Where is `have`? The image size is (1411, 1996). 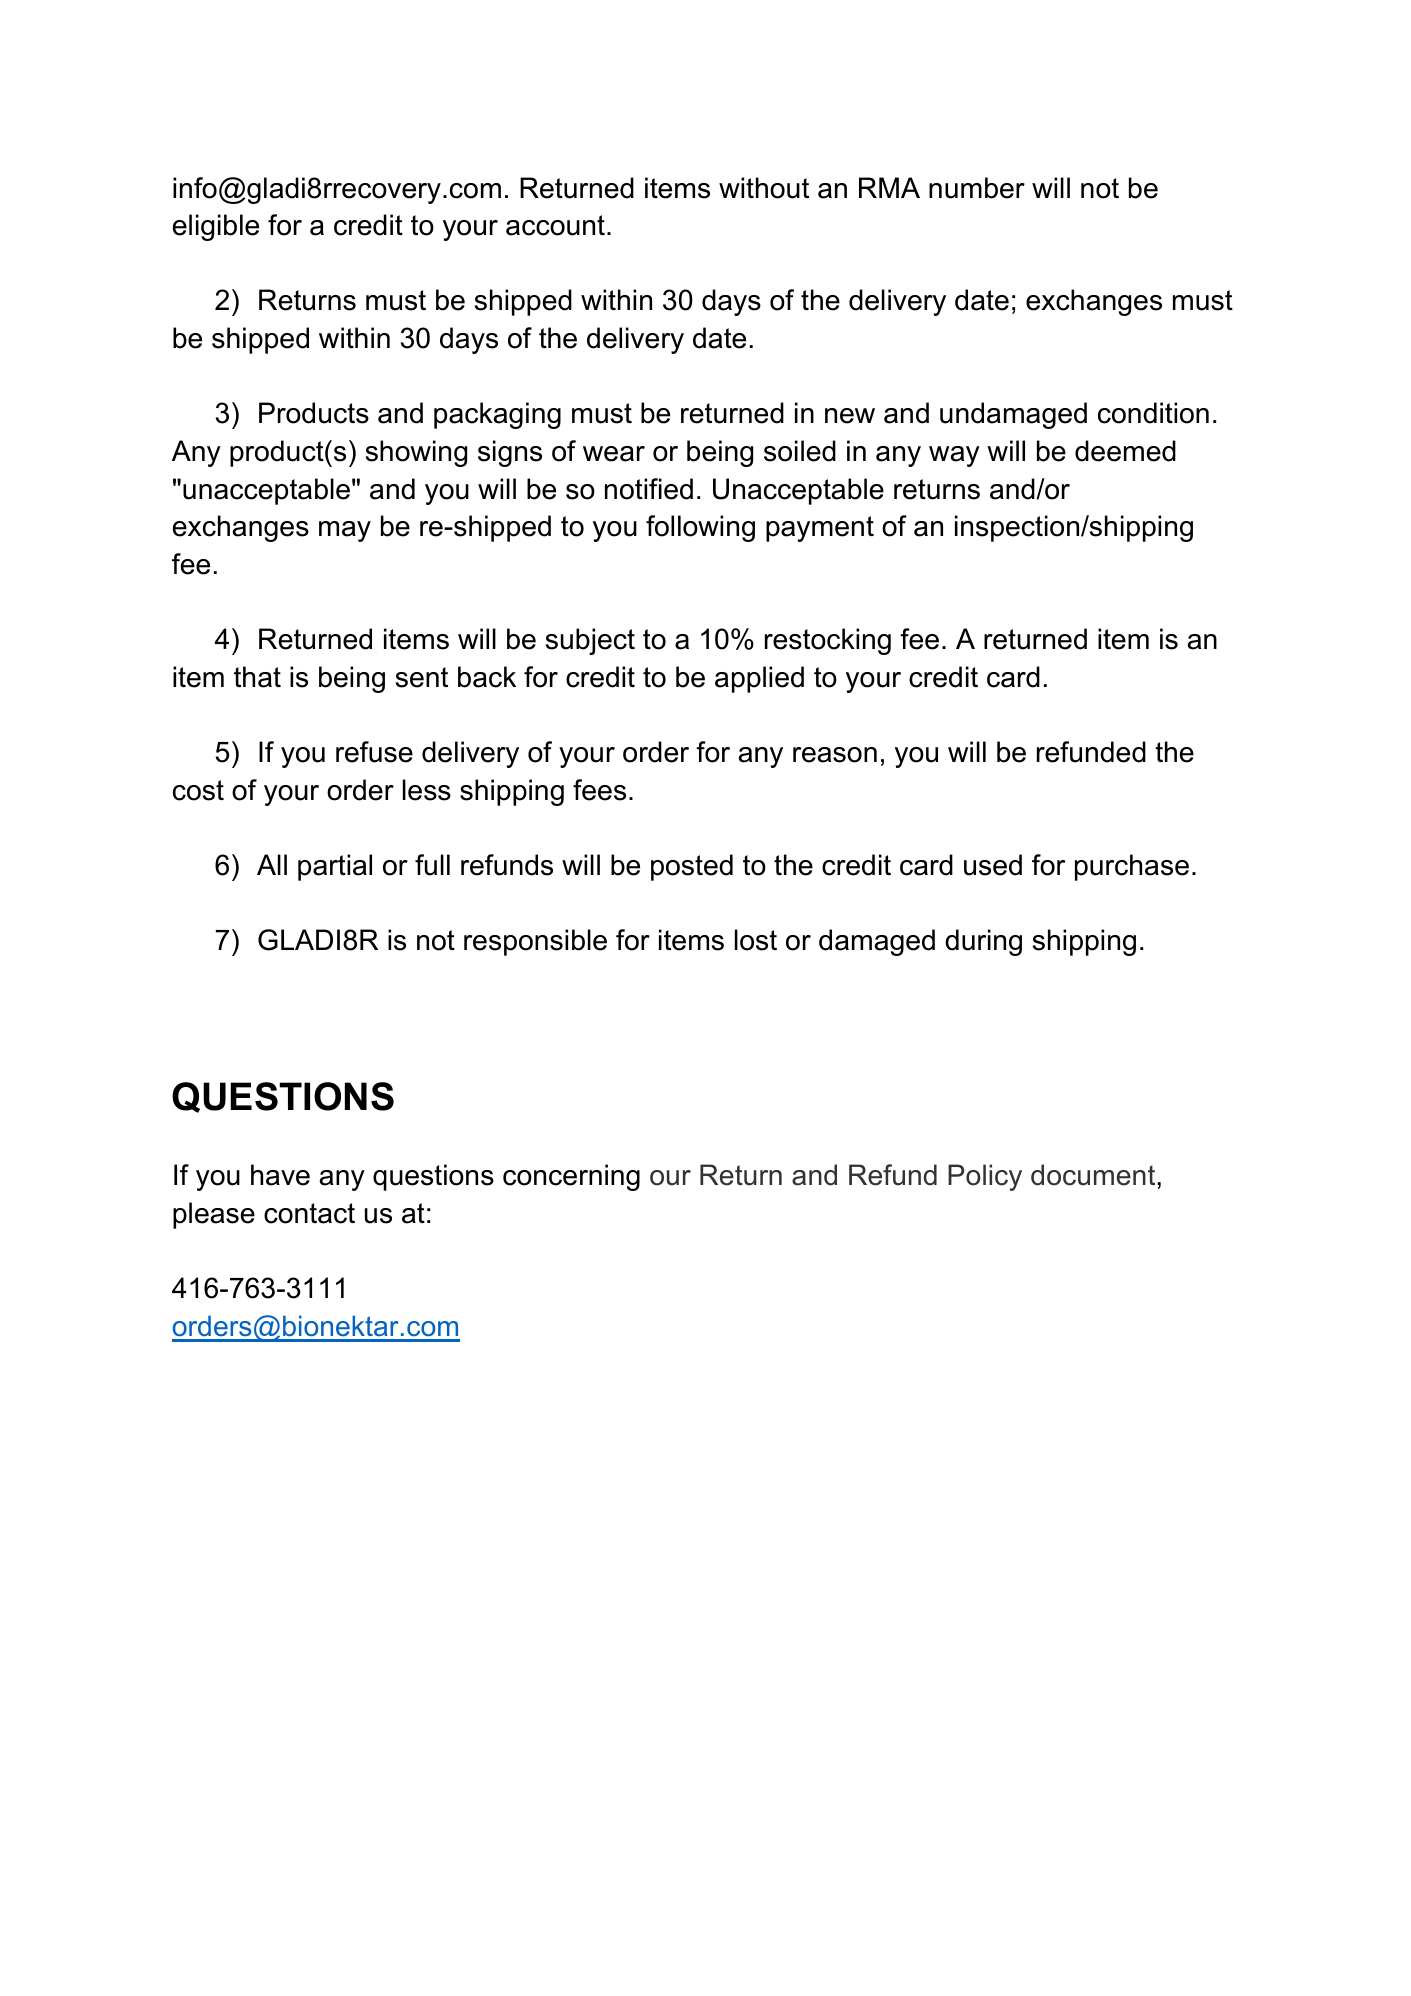 have is located at coordinates (280, 1175).
